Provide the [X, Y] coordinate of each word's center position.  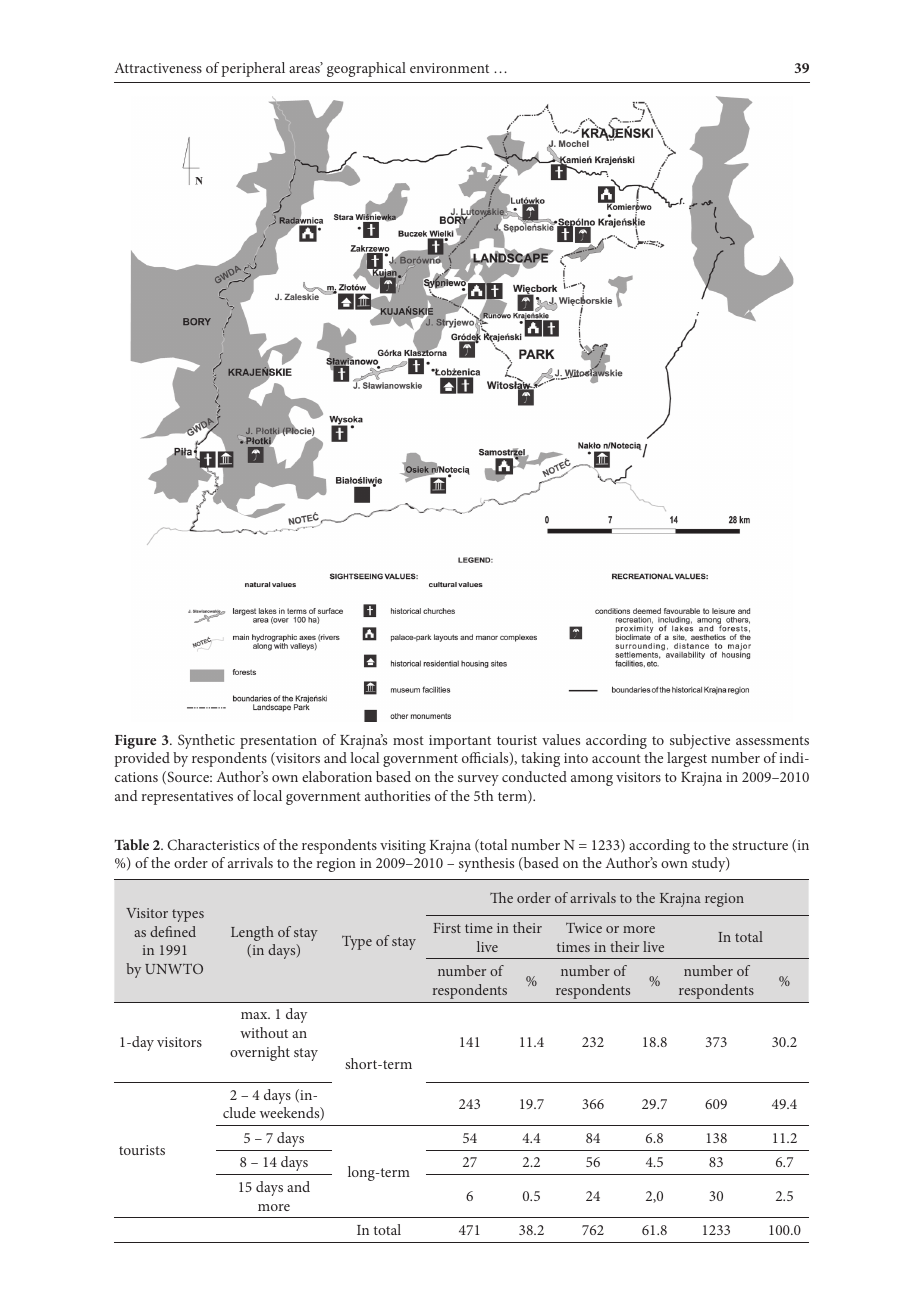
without [264, 1032]
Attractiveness [158, 68]
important [460, 742]
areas [305, 68]
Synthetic [206, 741]
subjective [700, 741]
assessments [772, 740]
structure [760, 845]
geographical [366, 69]
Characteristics [213, 844]
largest [687, 759]
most [408, 740]
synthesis [486, 864]
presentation [278, 742]
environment [449, 68]
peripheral [253, 69]
